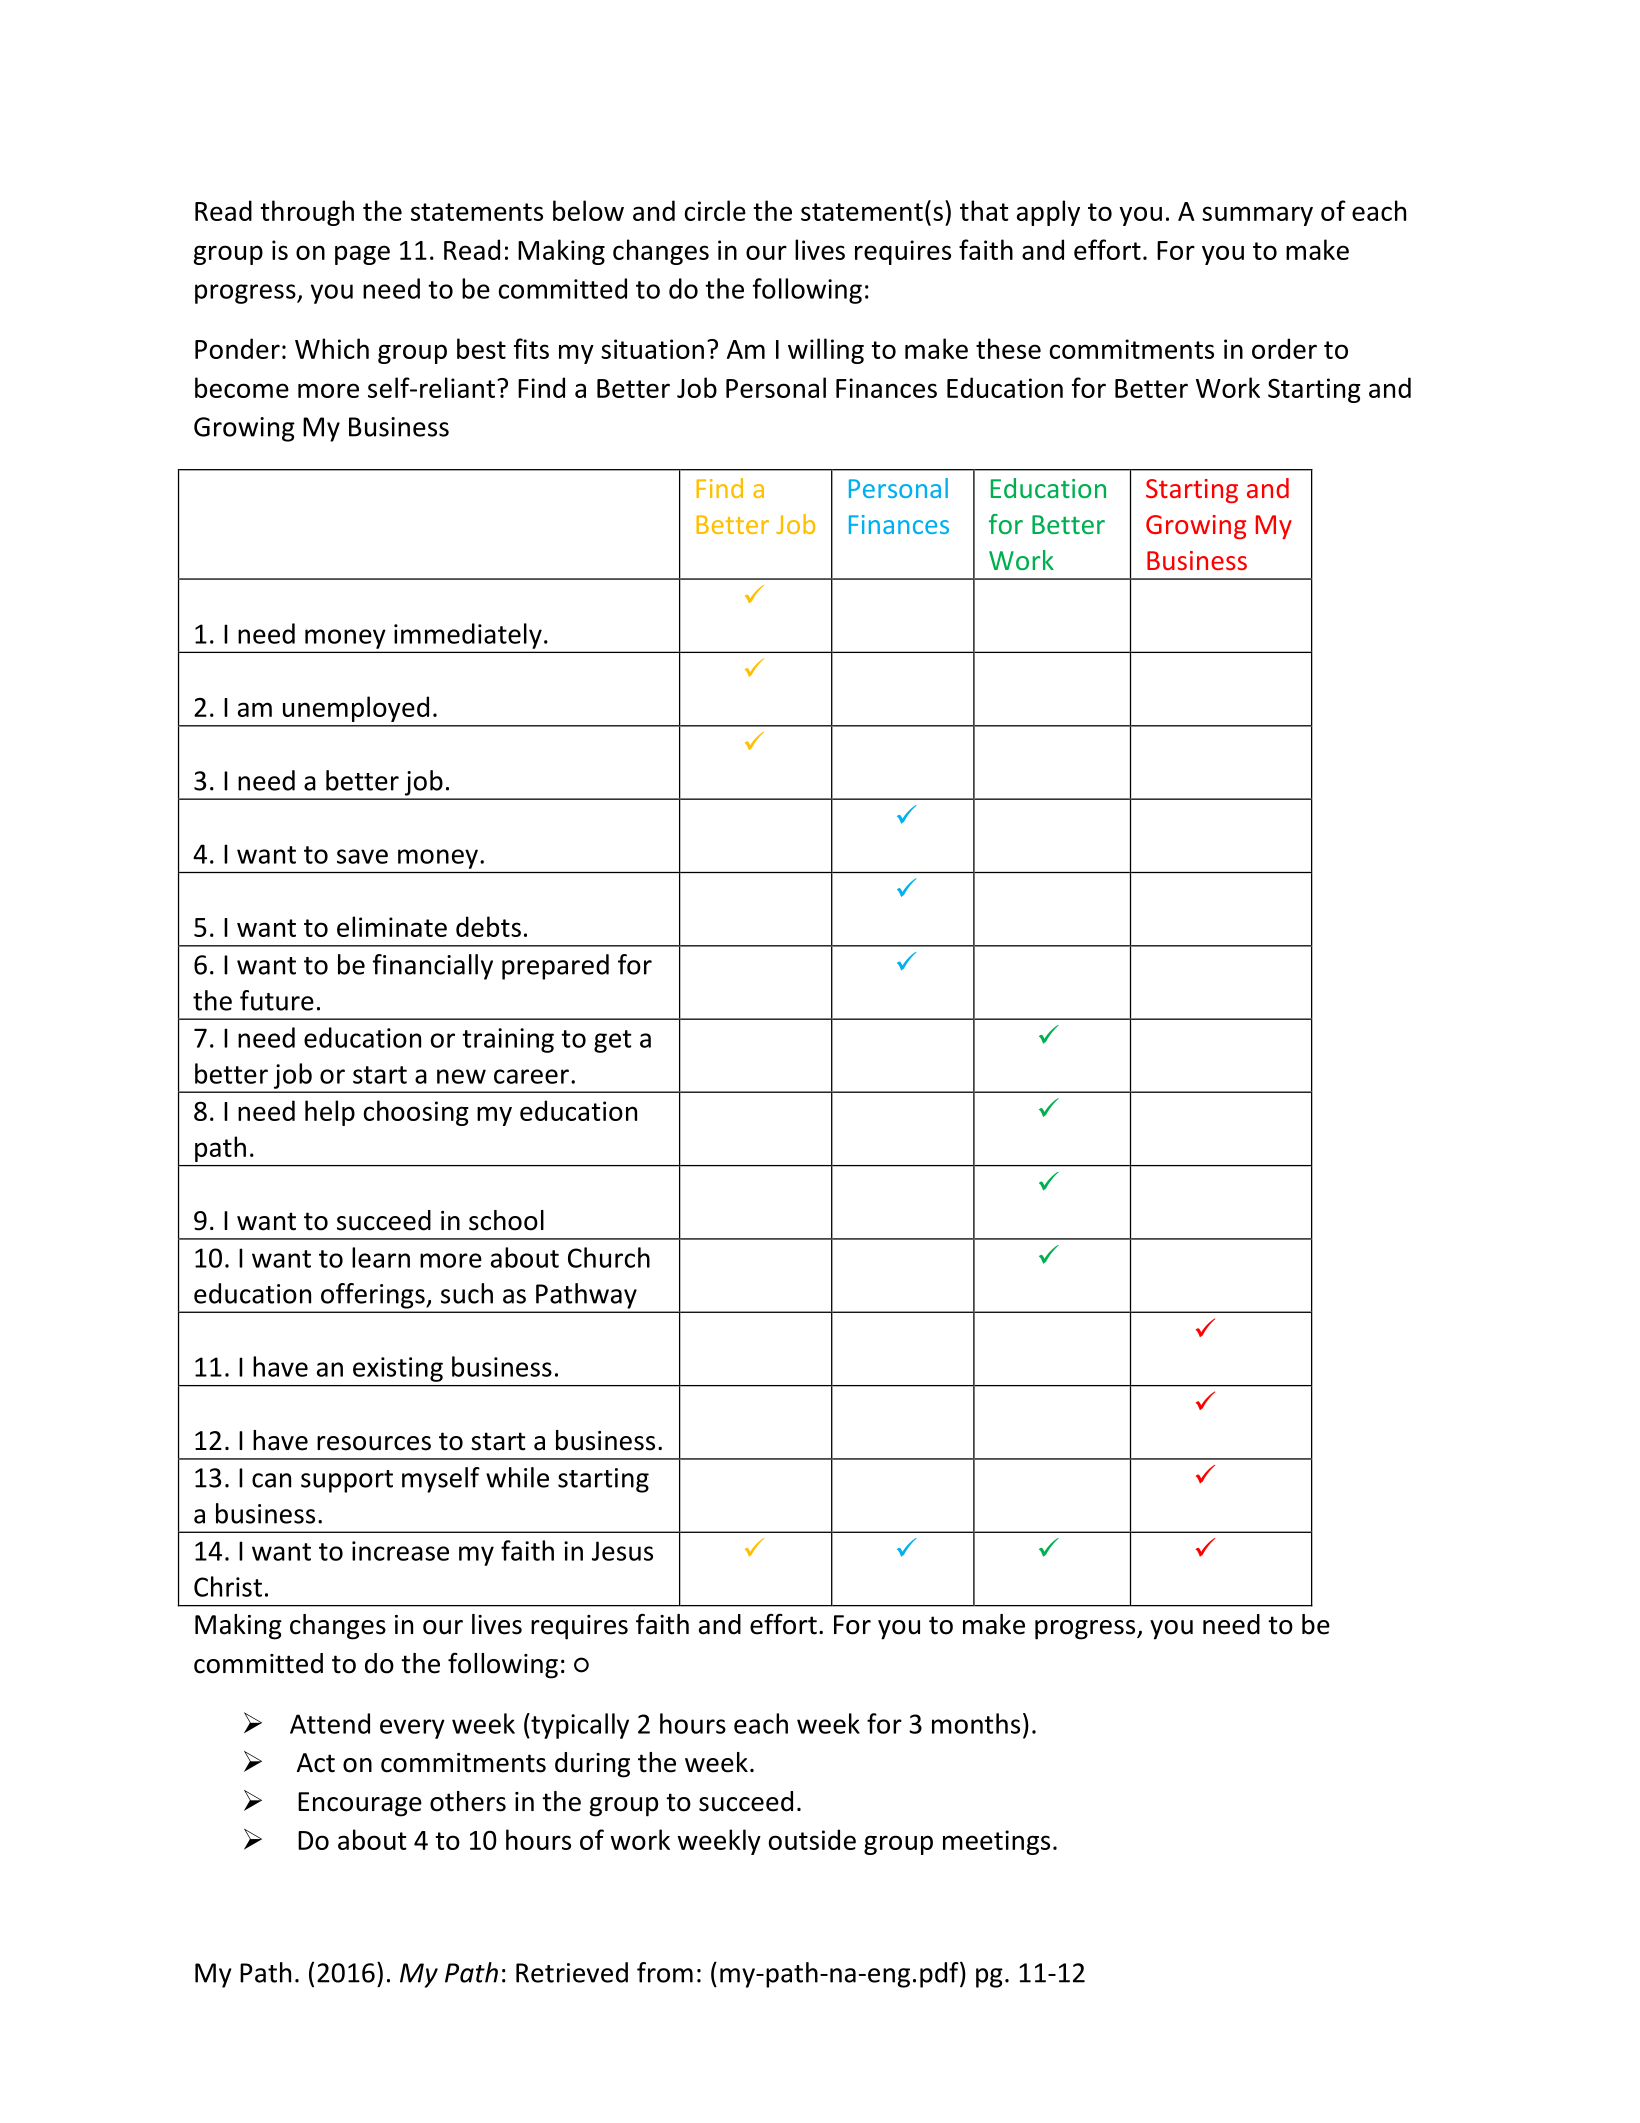 The image size is (1640, 2123). Describe the element at coordinates (392, 926) in the screenshot. I see `eliminate` at that location.
